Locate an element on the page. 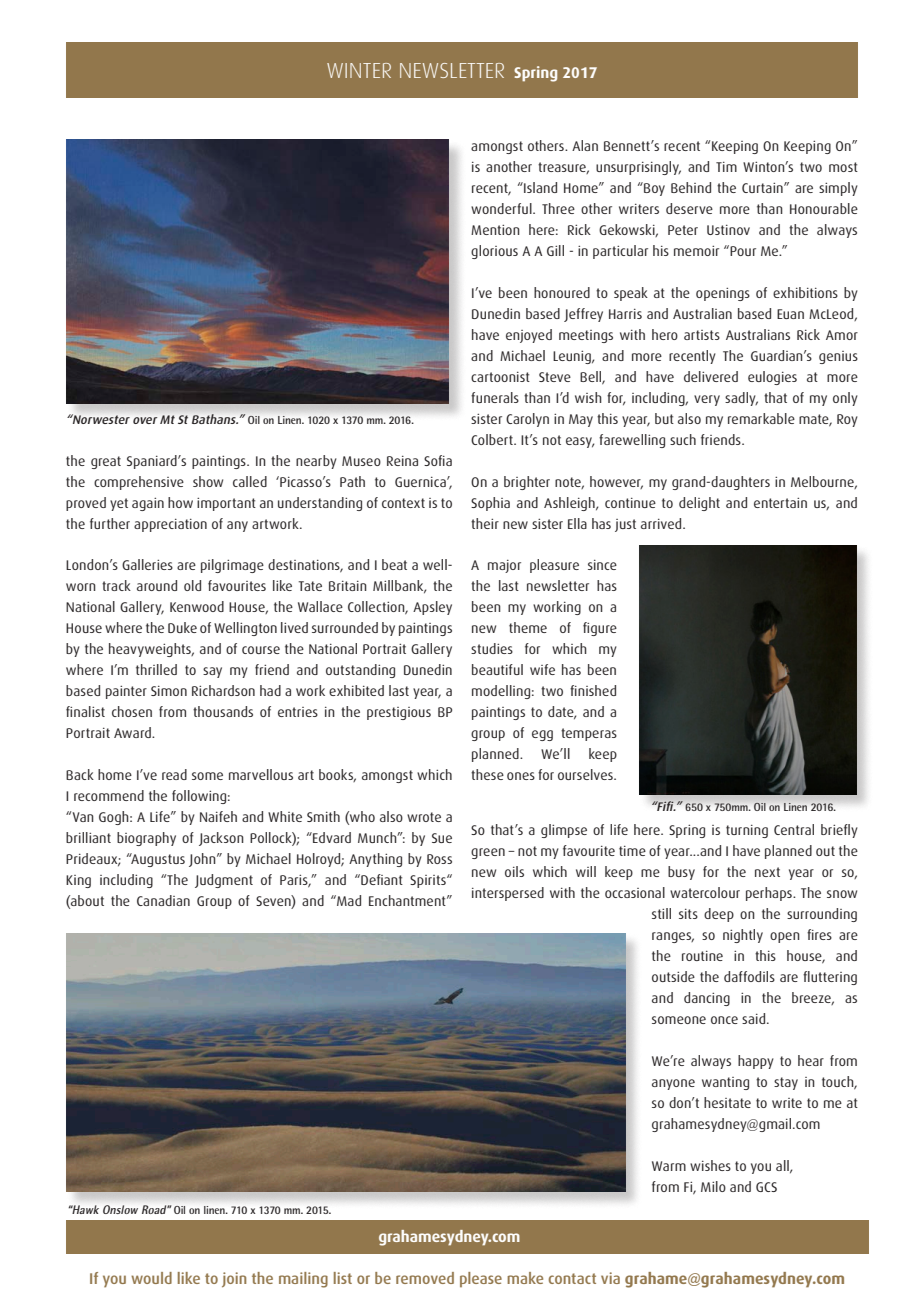 This document has width=924, height=1308. comprehensive is located at coordinates (139, 483).
